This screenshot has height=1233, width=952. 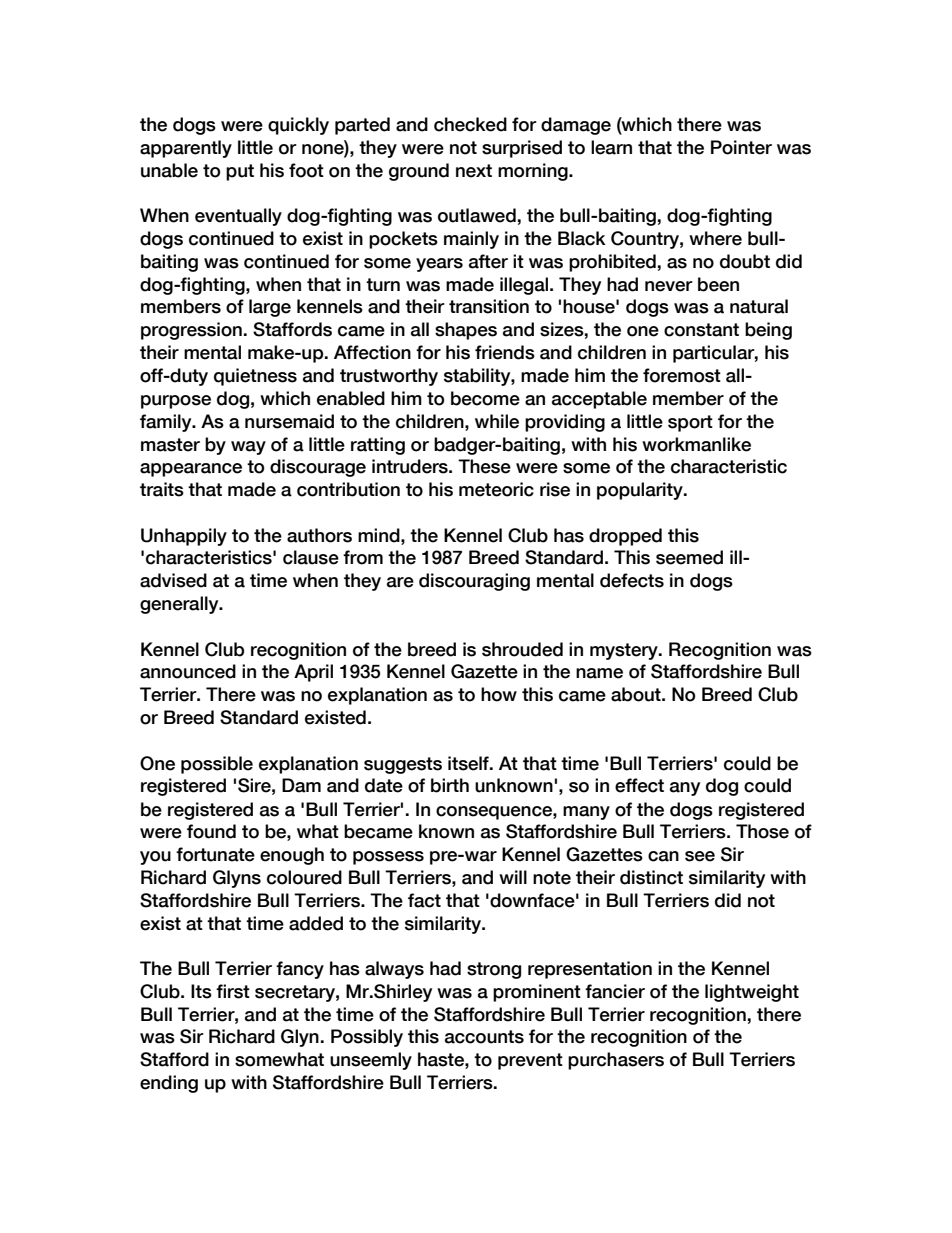 I want to click on found, so click(x=211, y=831).
